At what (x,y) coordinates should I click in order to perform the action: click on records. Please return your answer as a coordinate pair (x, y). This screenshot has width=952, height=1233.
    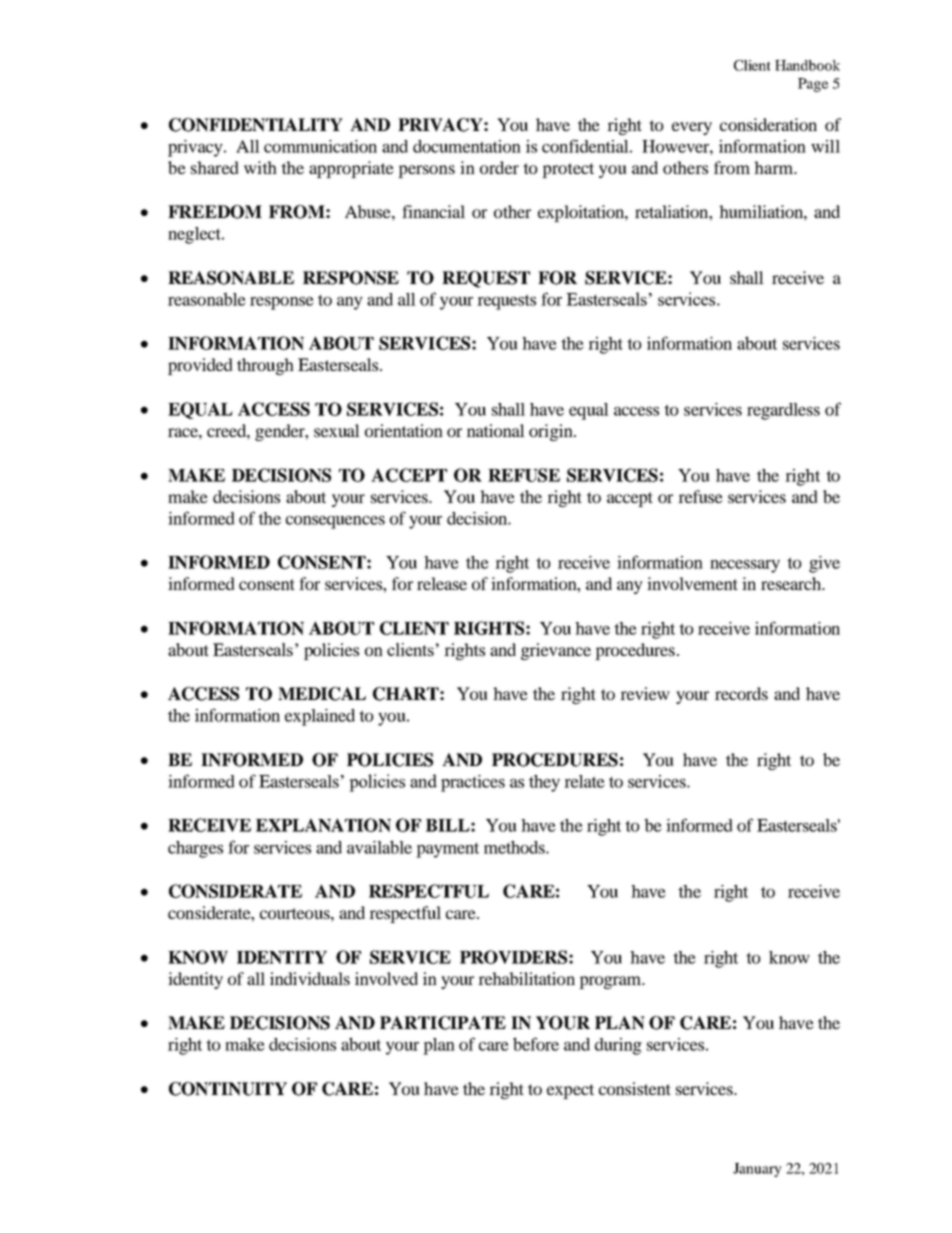
    Looking at the image, I should click on (741, 693).
